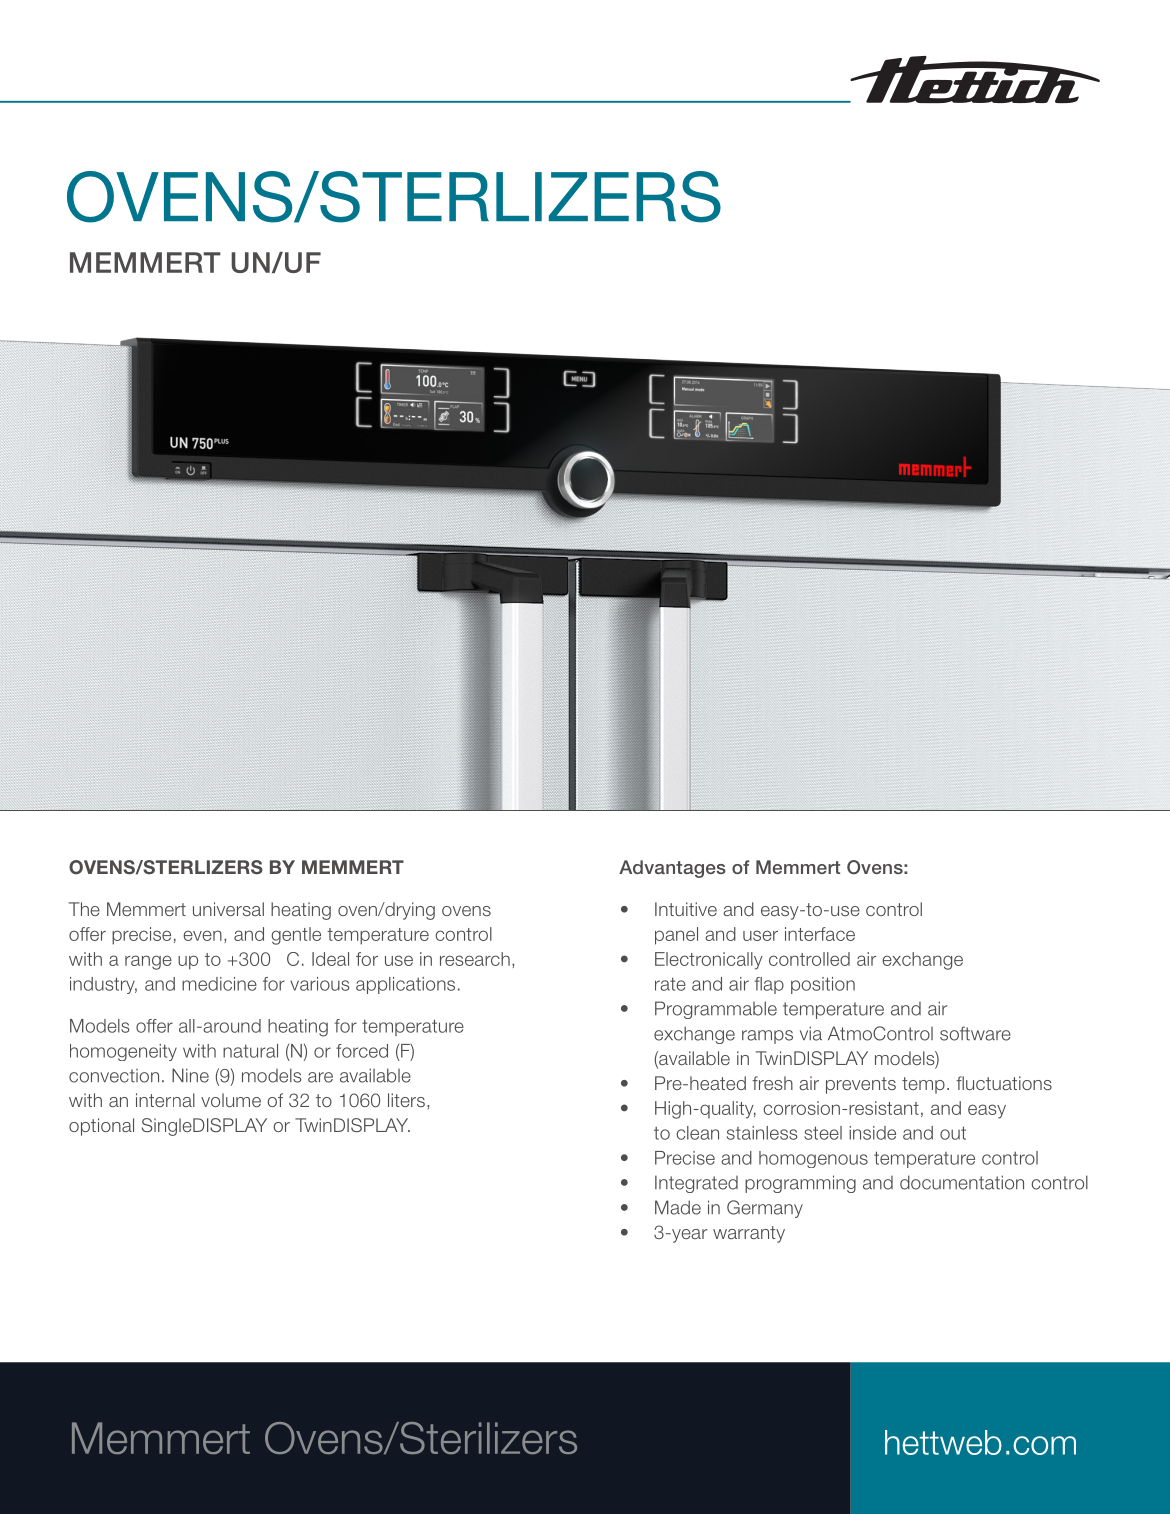 This image has height=1514, width=1170. Describe the element at coordinates (672, 869) in the image. I see `Advantages` at that location.
